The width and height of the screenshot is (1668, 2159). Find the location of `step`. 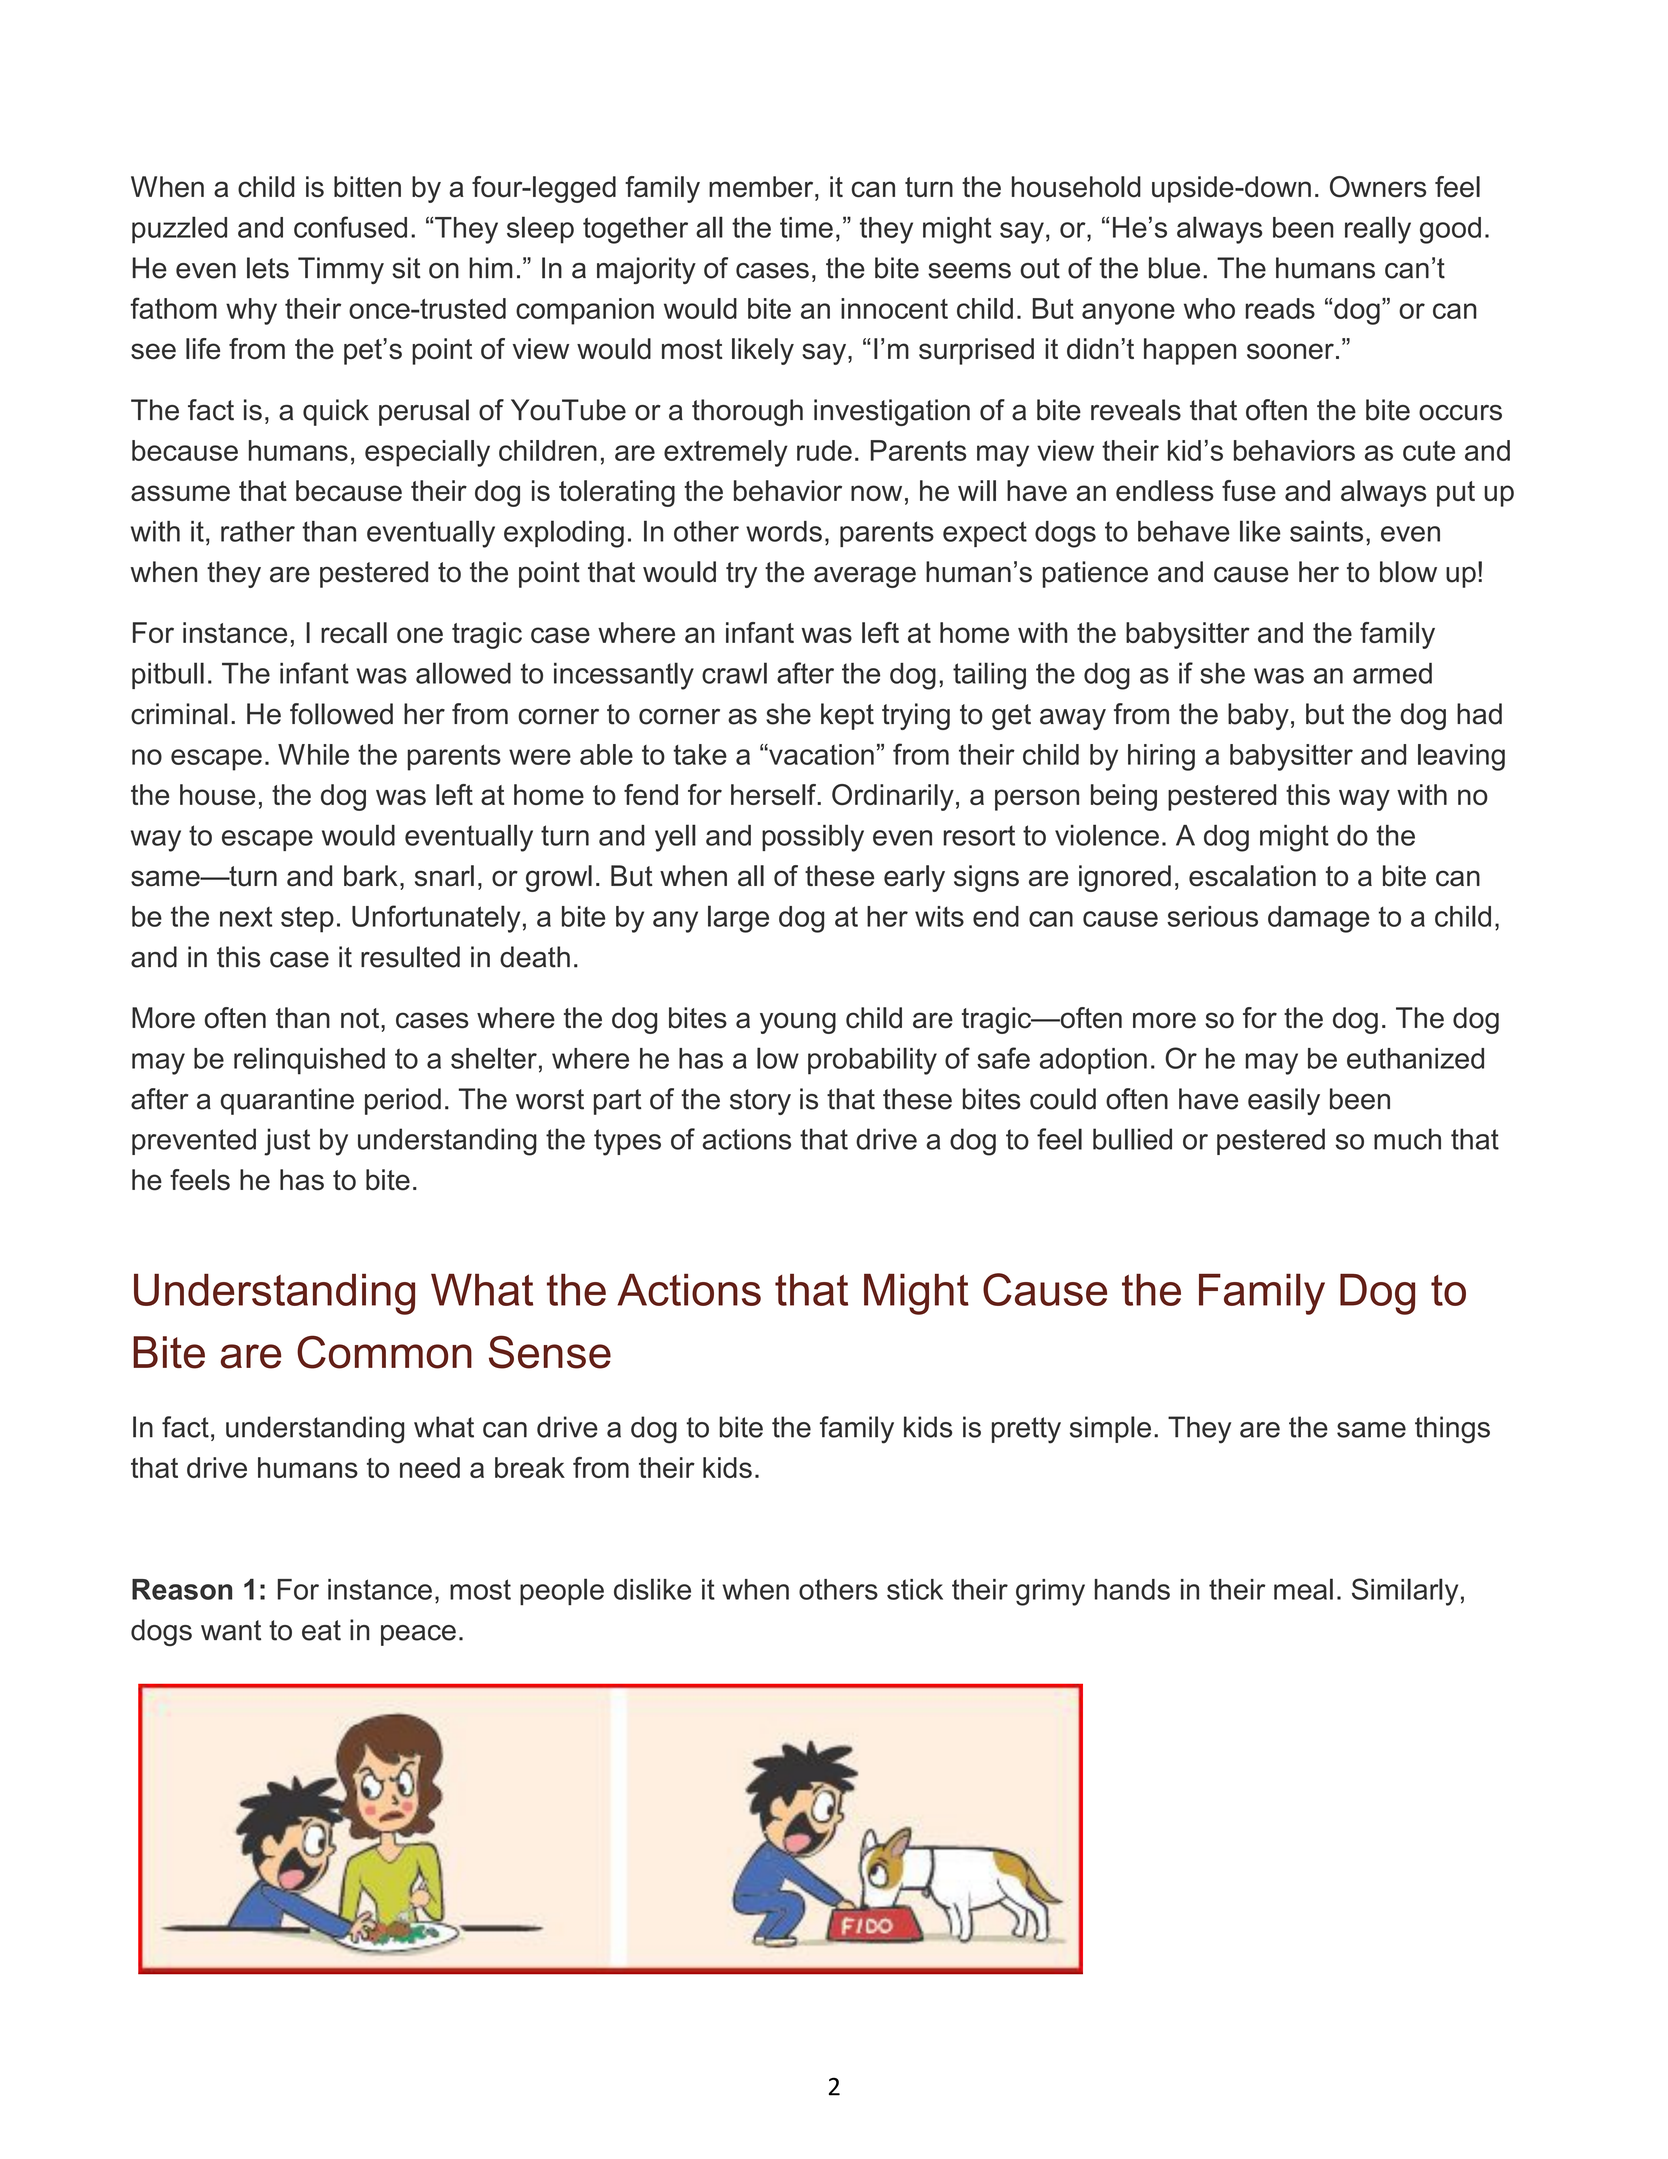

step is located at coordinates (307, 919).
